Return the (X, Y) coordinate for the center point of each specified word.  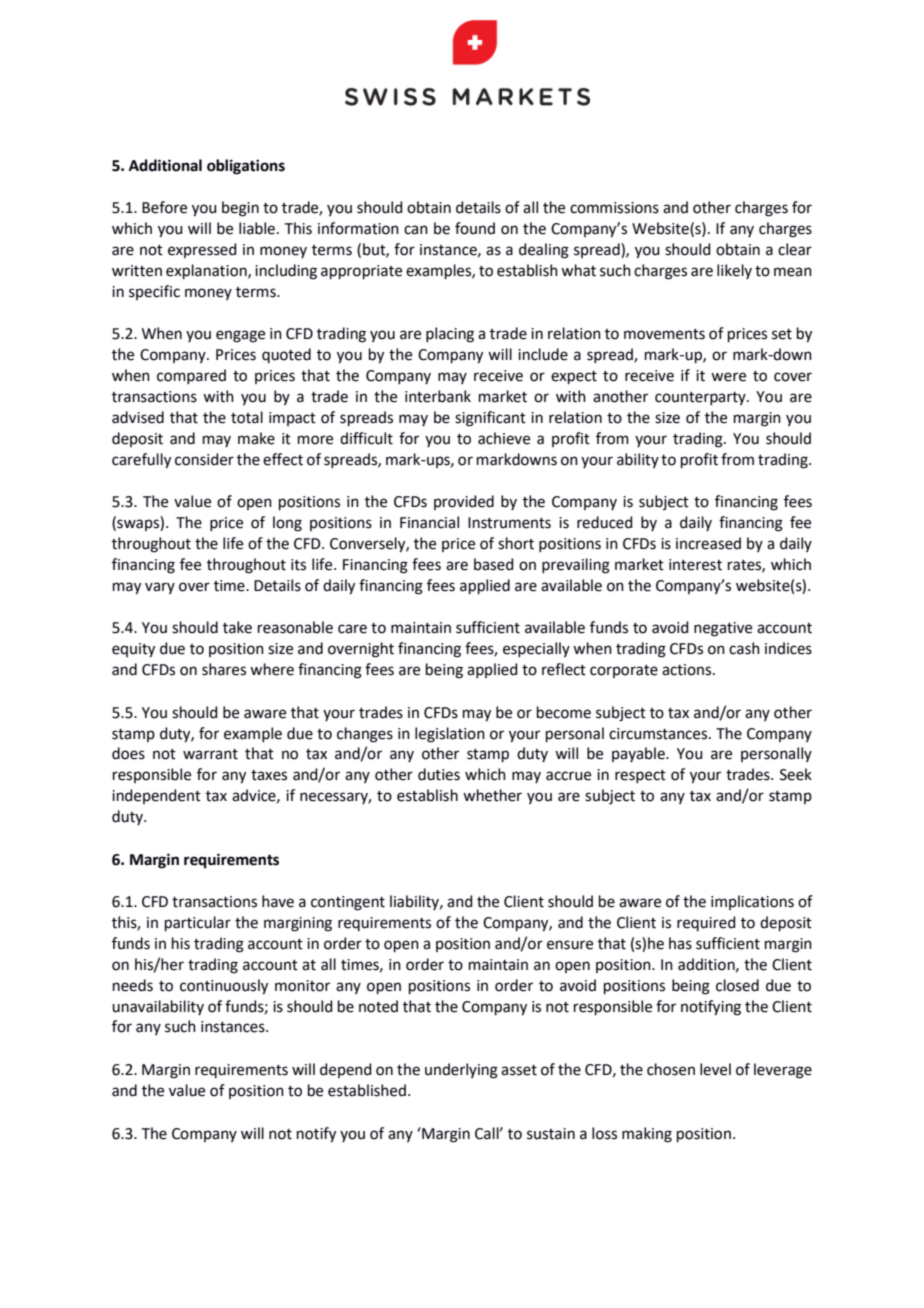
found (475, 228)
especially (536, 649)
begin (240, 209)
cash (744, 648)
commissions (614, 208)
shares (224, 669)
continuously (224, 987)
